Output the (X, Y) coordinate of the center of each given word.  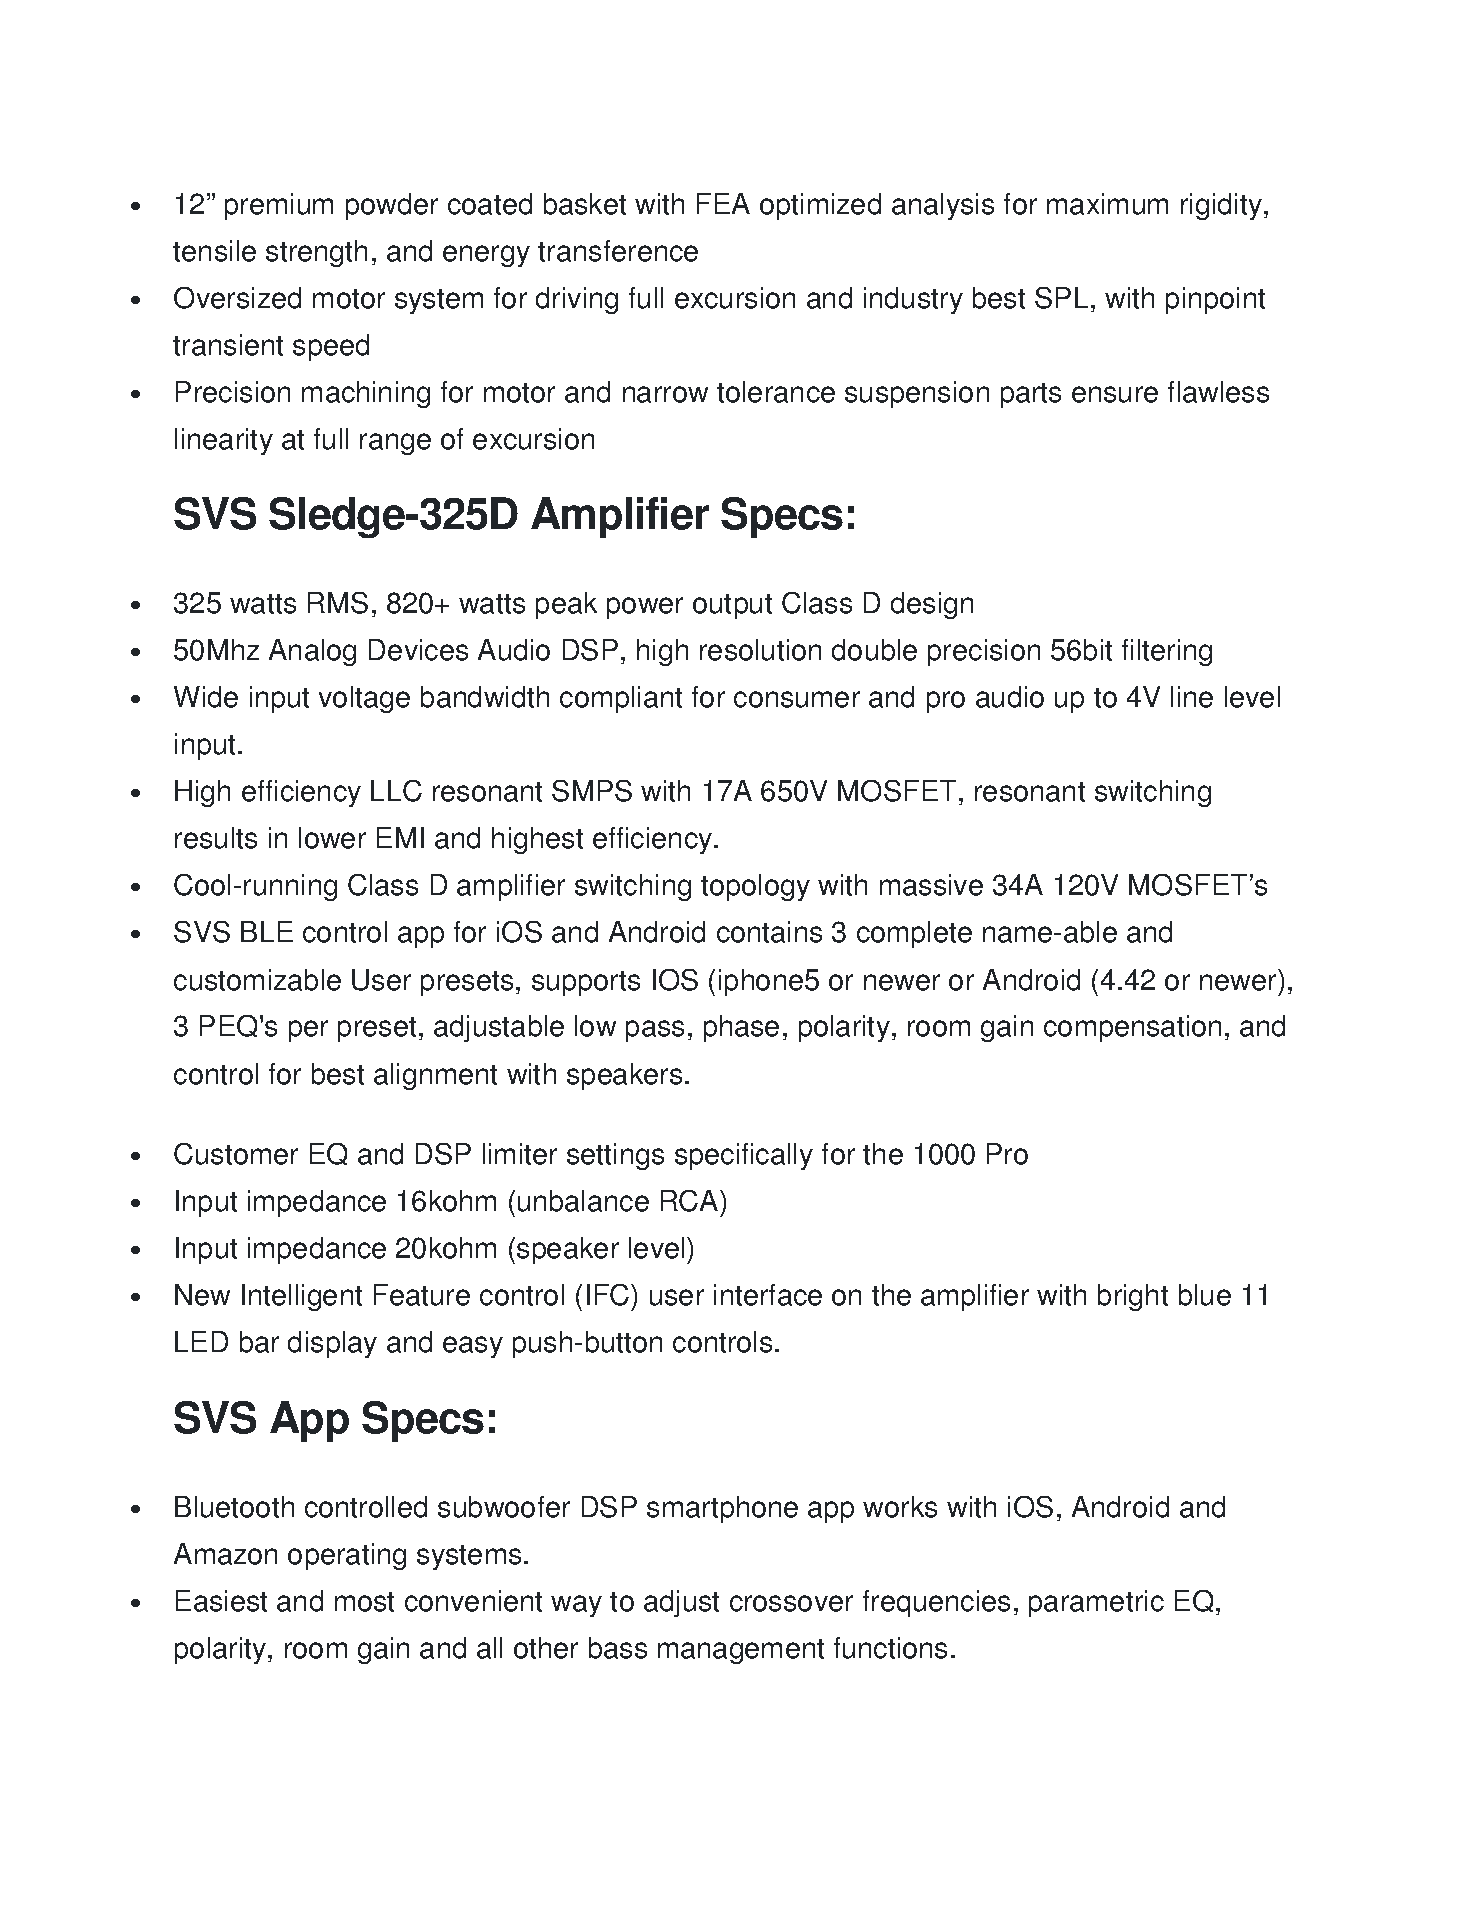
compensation (1132, 1028)
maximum (1107, 204)
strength (316, 253)
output (732, 606)
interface (768, 1295)
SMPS (592, 791)
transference (618, 251)
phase (741, 1028)
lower (332, 838)
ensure (1115, 394)
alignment (435, 1076)
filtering (1167, 652)
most (364, 1602)
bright (1133, 1297)
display (332, 1344)
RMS (338, 603)
